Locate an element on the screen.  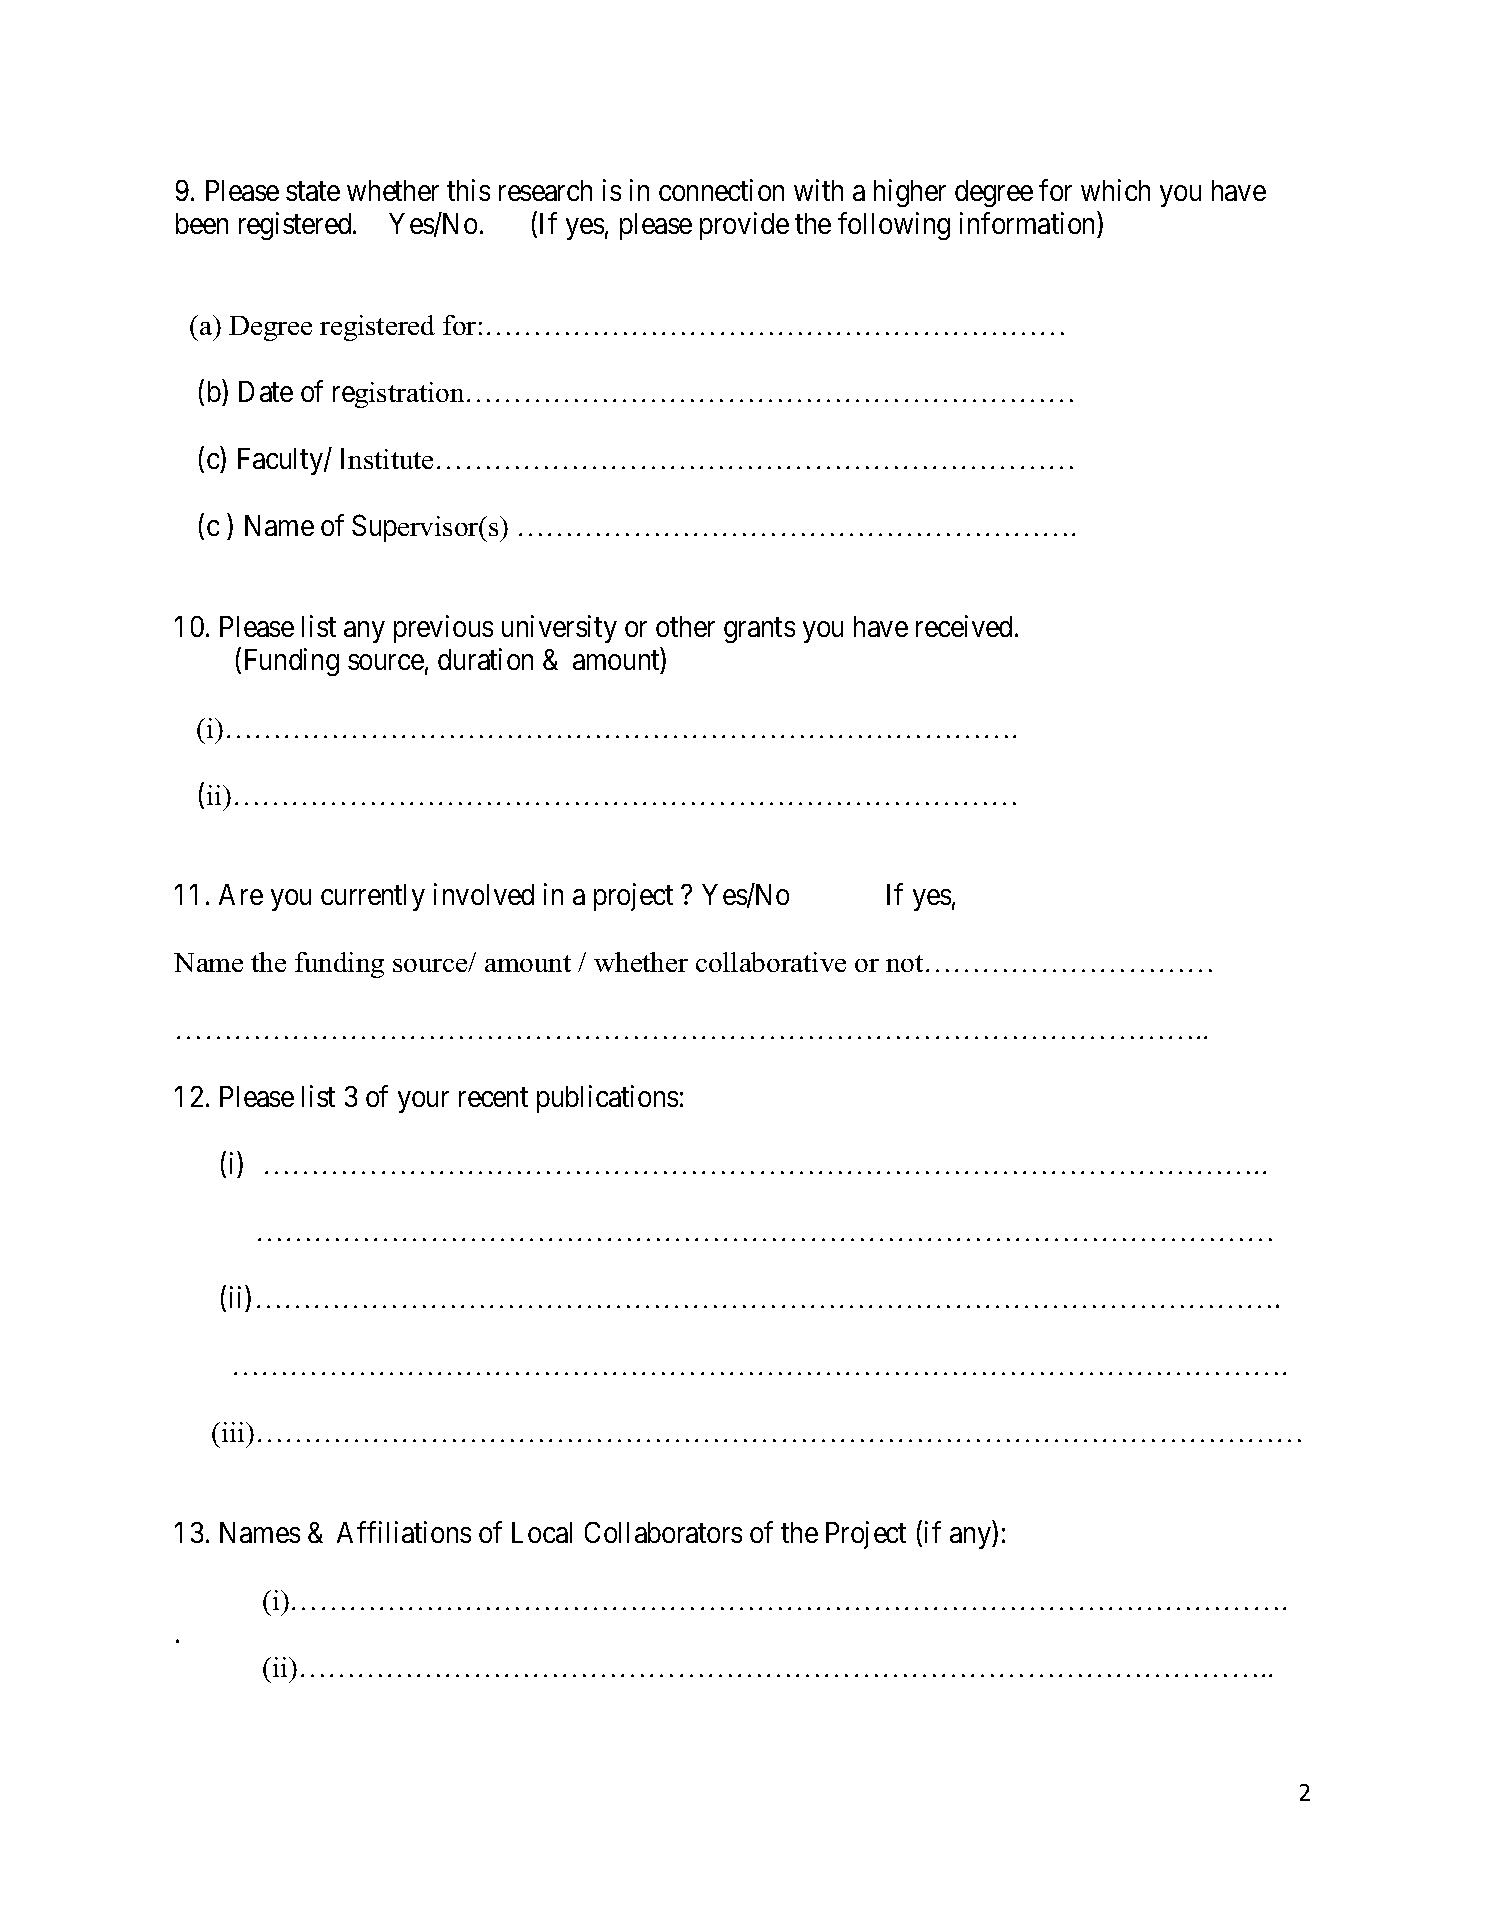
higher is located at coordinates (910, 193).
